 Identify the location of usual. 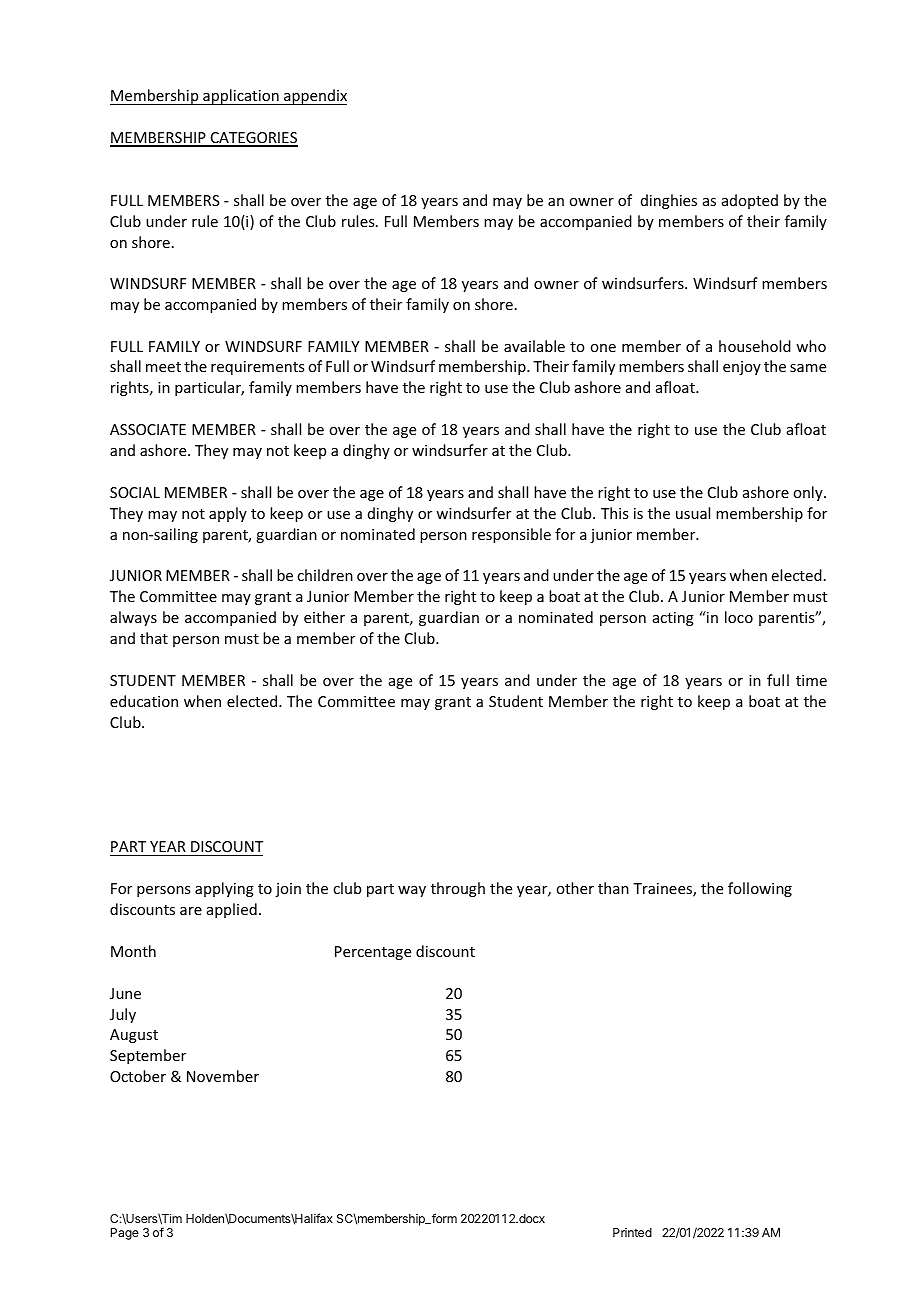
(693, 513).
